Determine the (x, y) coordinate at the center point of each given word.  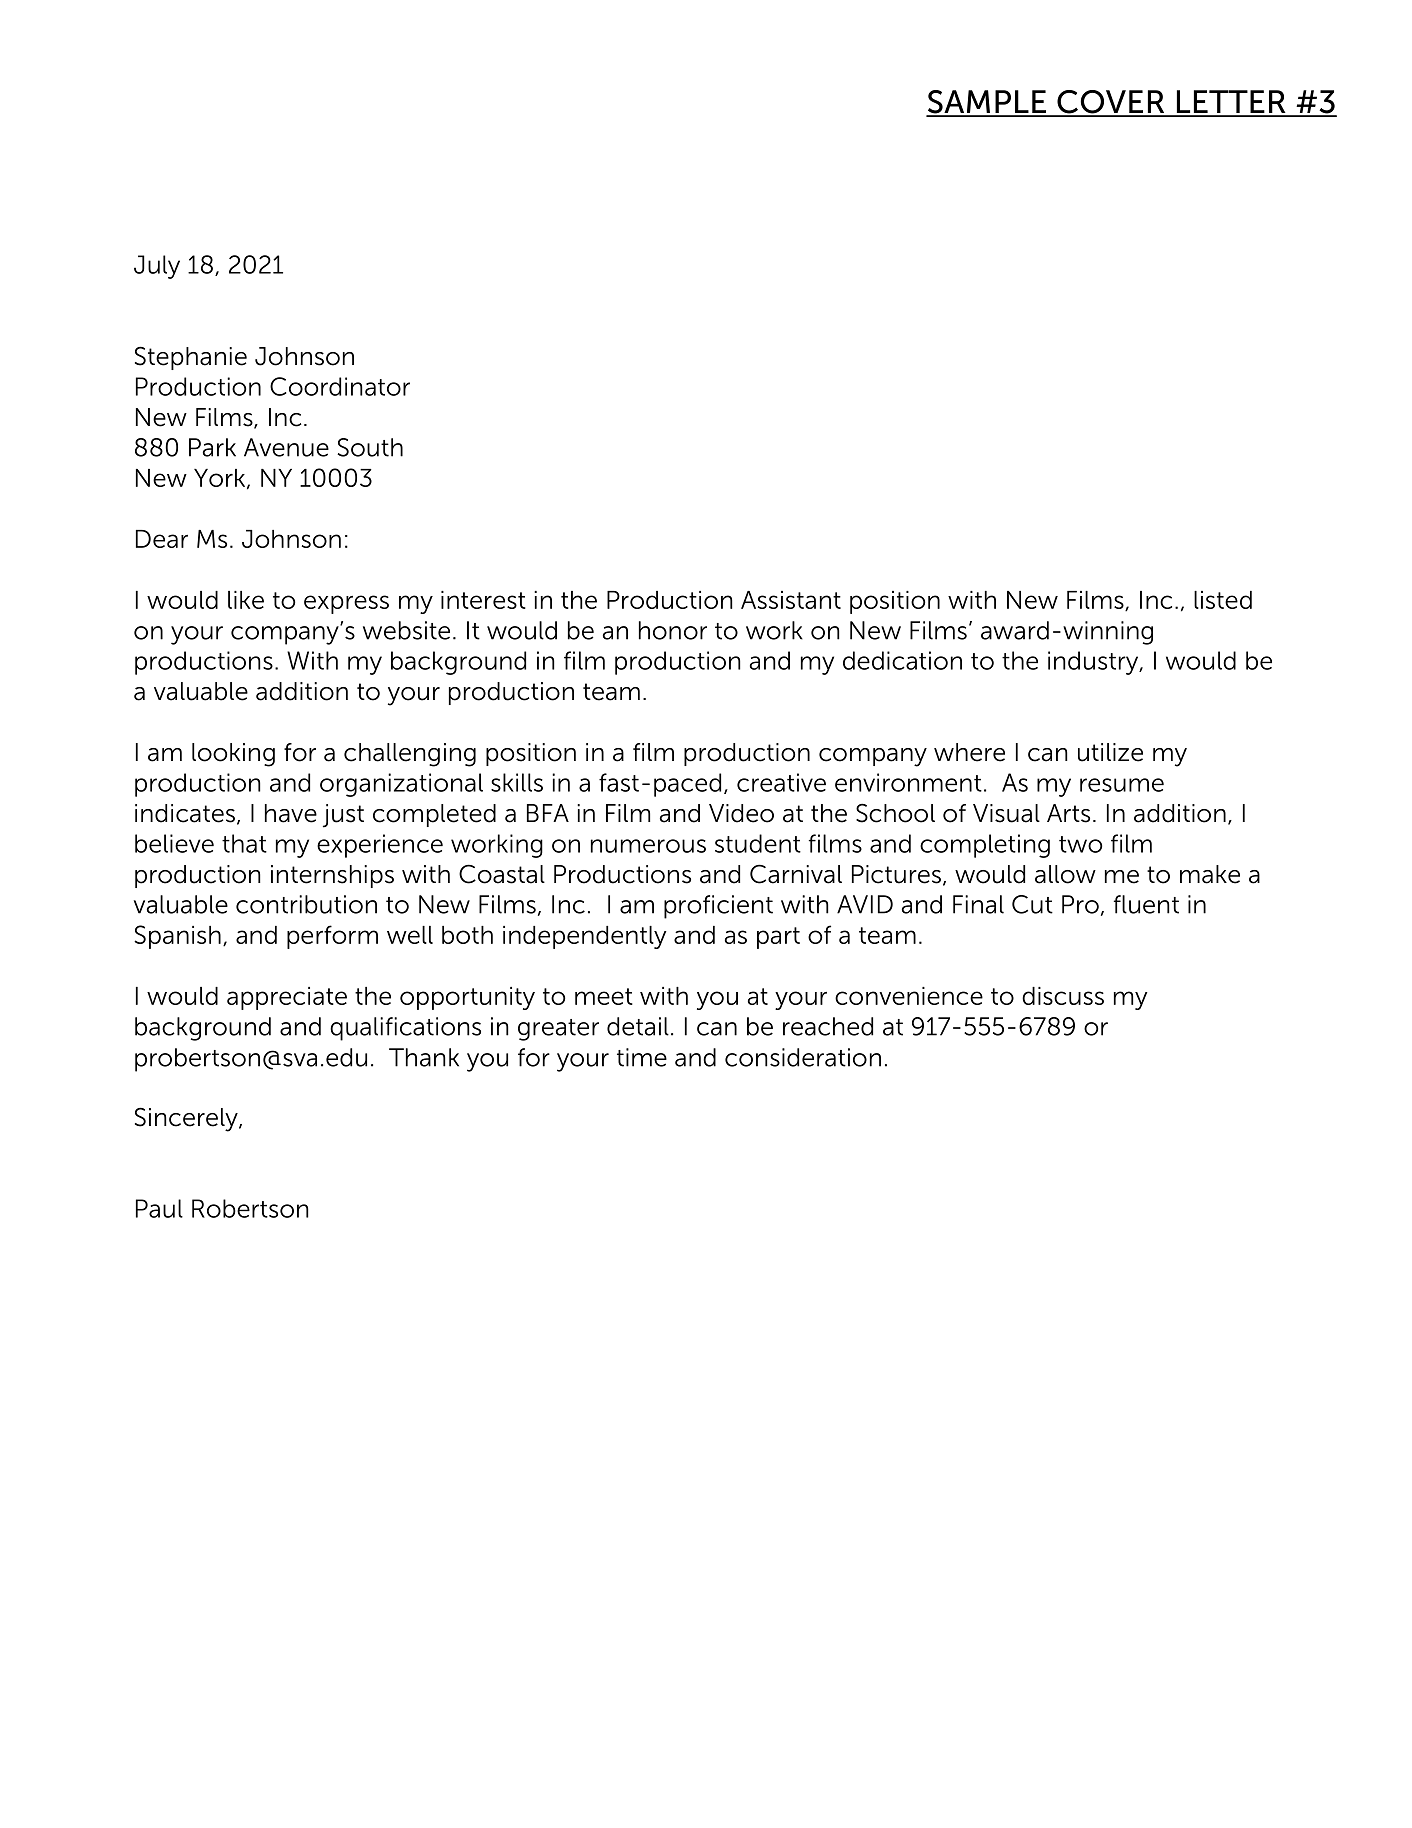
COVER (1111, 103)
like (246, 600)
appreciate (287, 998)
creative (781, 782)
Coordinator (340, 386)
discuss (1063, 996)
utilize (1110, 752)
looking (233, 755)
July (157, 267)
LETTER (1231, 103)
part (778, 938)
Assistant (791, 600)
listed (1223, 600)
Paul (159, 1208)
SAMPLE (987, 103)
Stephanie (191, 358)
